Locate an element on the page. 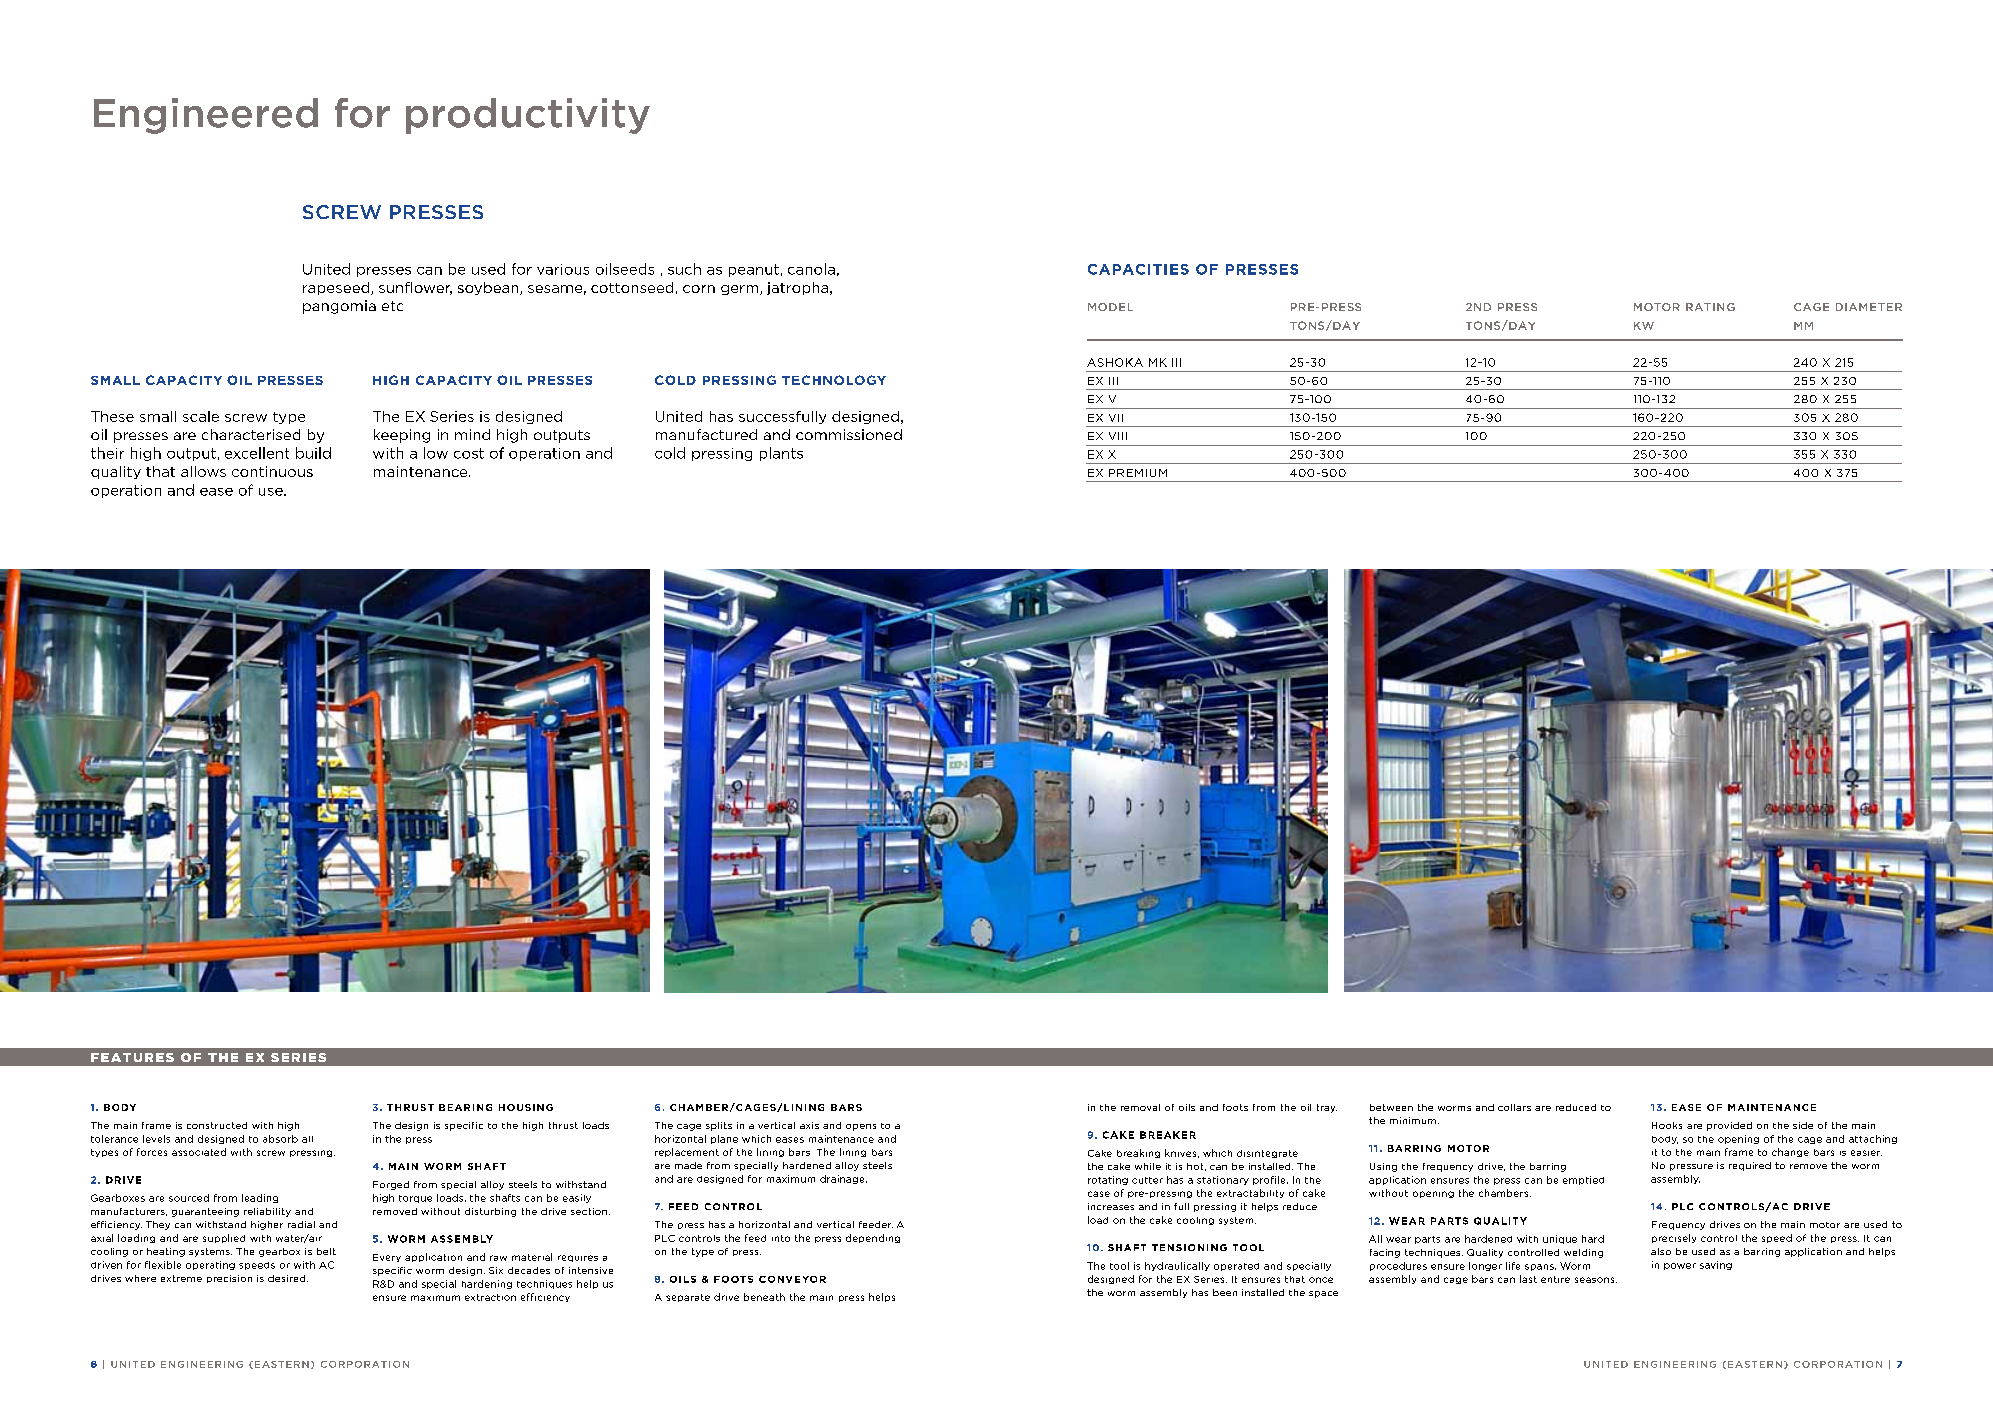  Engineered is located at coordinates (206, 116).
